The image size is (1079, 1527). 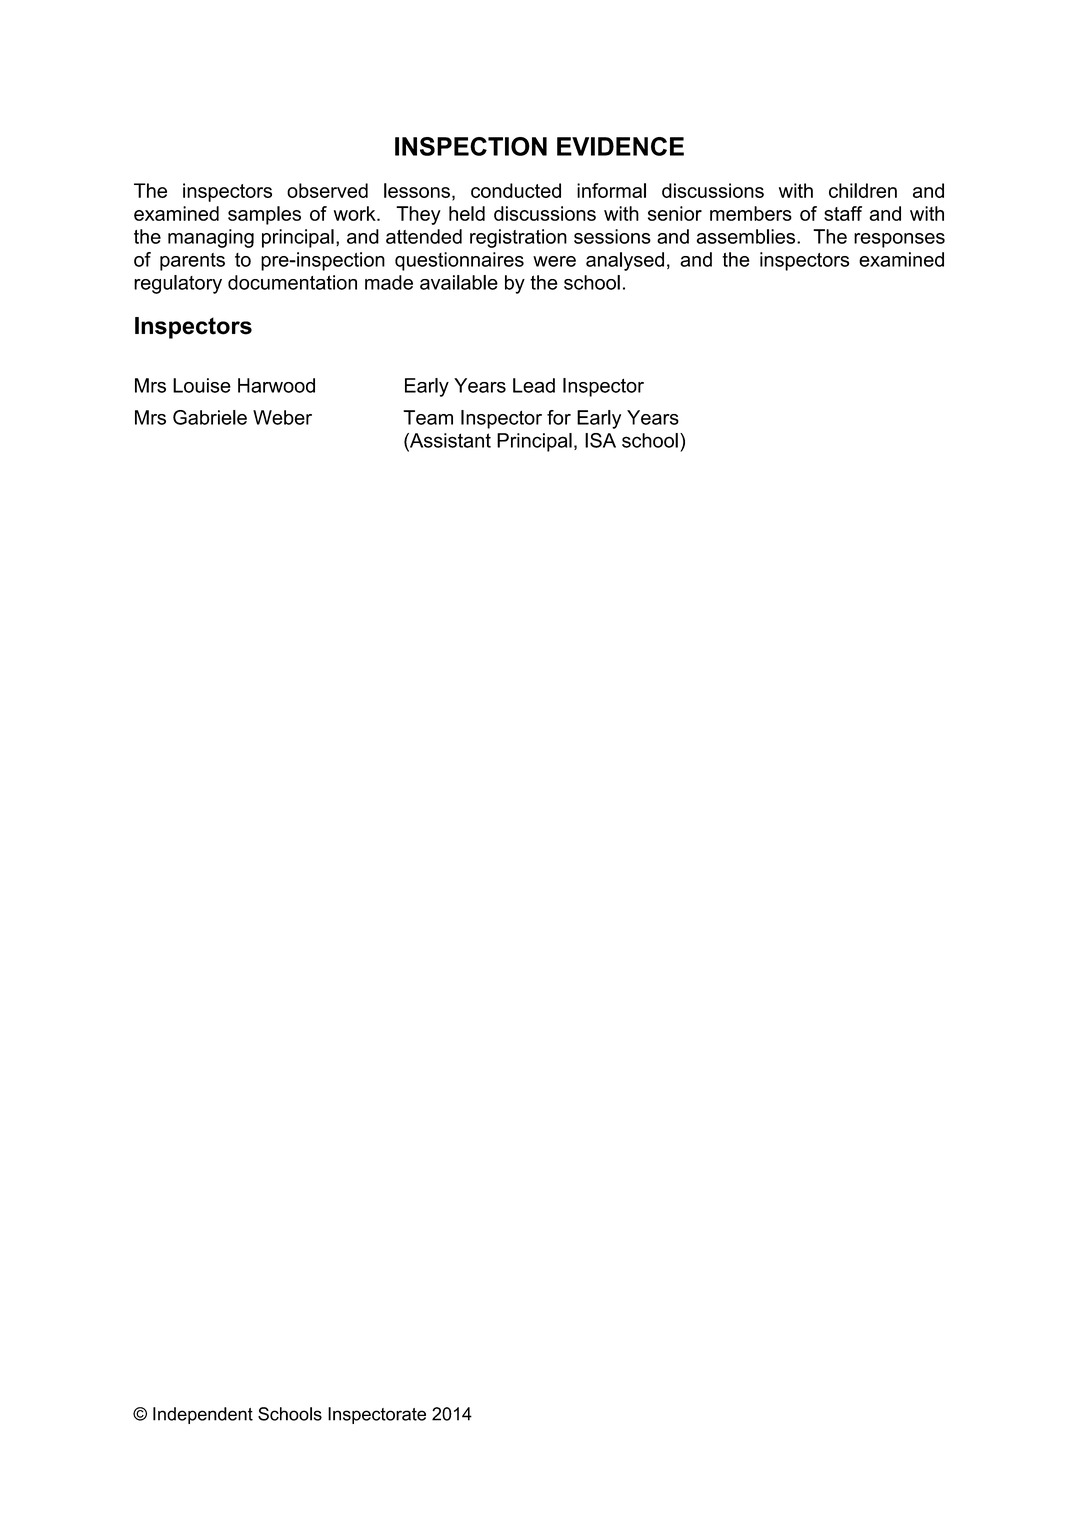 I want to click on assemblies, so click(x=747, y=236).
